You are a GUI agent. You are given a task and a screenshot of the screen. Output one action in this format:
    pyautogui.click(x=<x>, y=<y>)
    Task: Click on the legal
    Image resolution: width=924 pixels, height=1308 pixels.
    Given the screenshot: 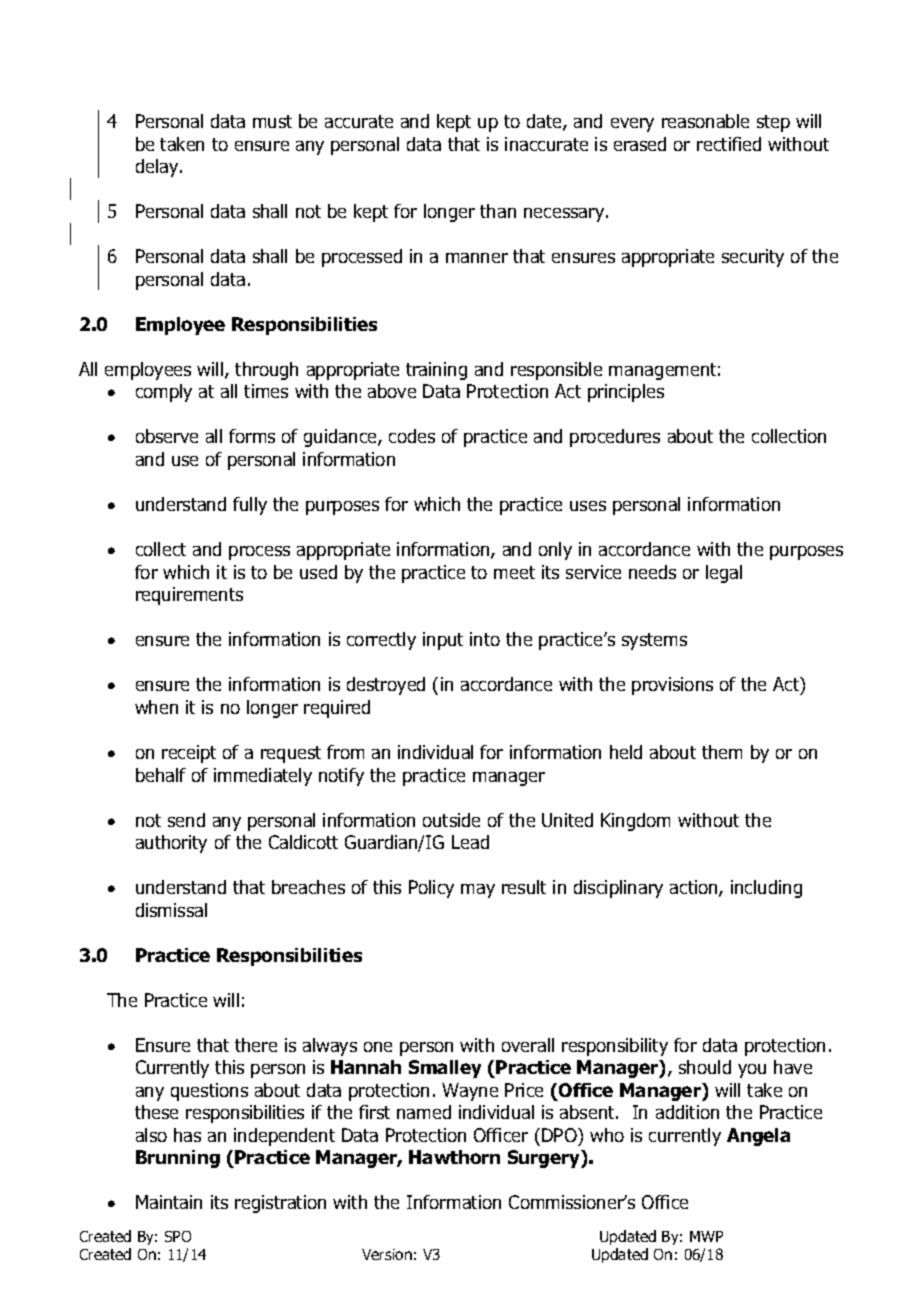 What is the action you would take?
    pyautogui.click(x=724, y=574)
